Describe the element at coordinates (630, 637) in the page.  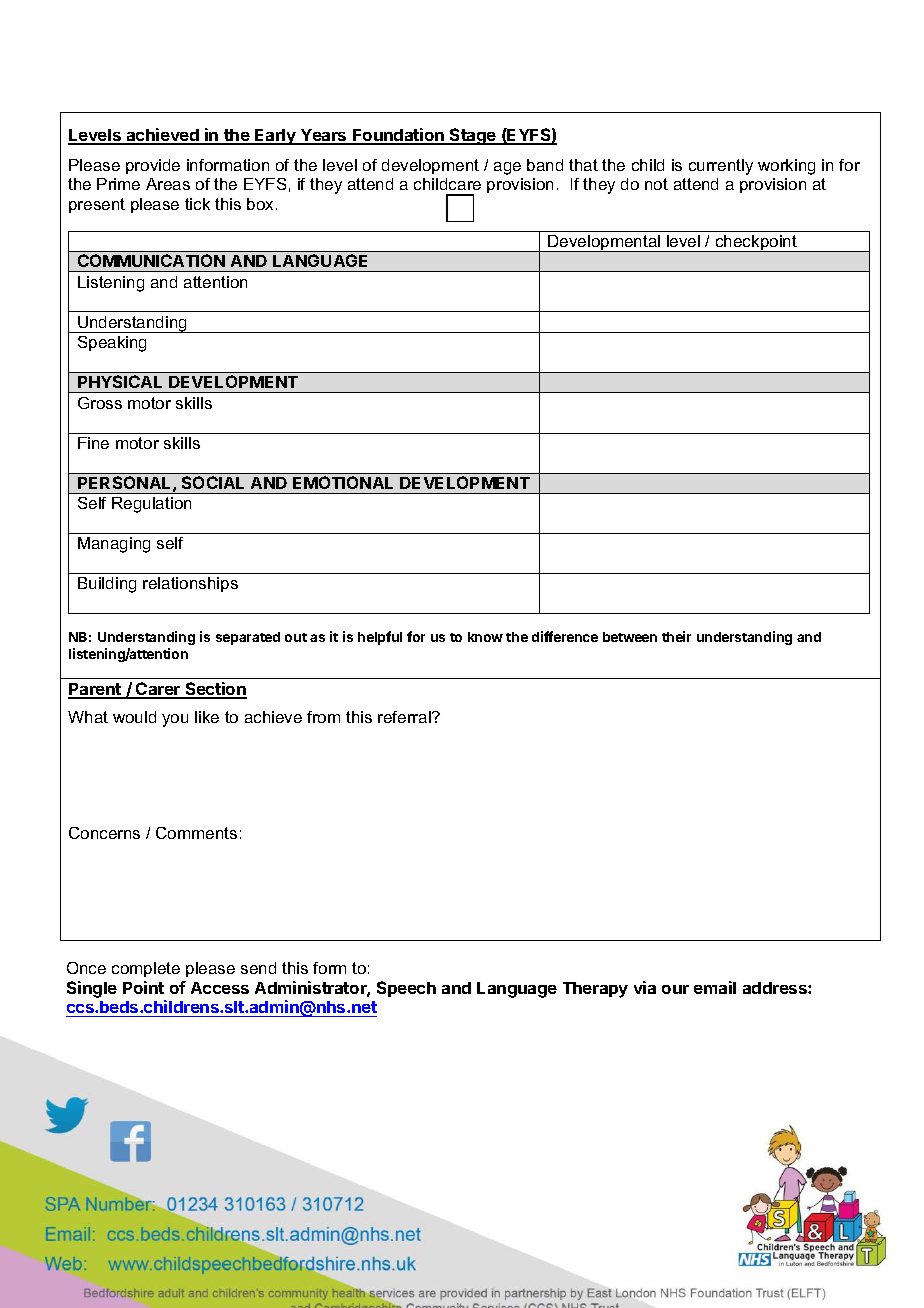
I see `between` at that location.
